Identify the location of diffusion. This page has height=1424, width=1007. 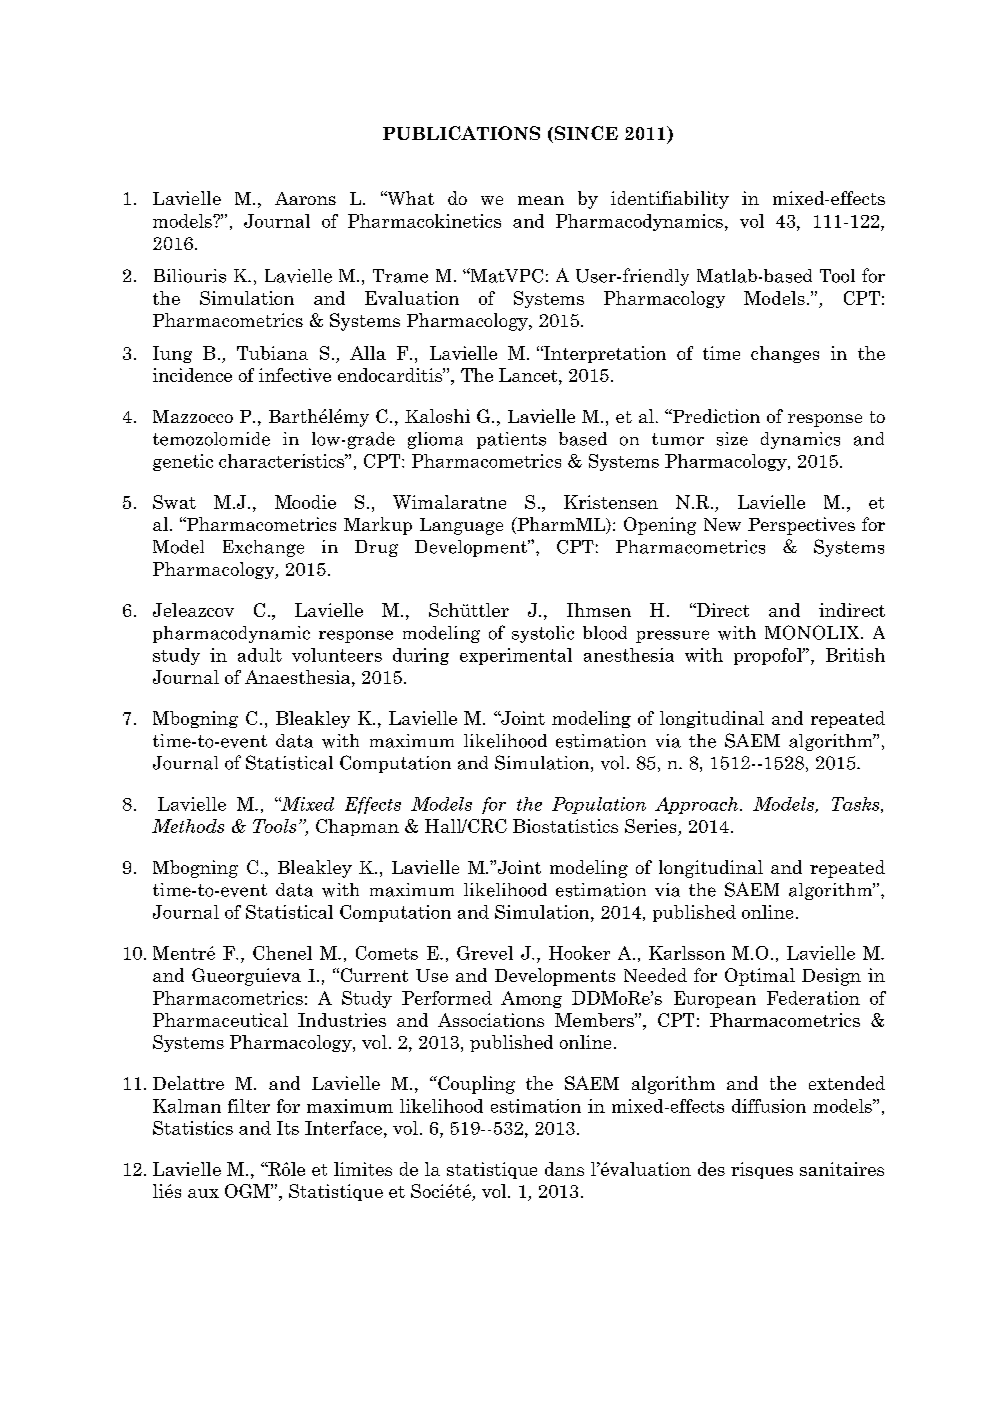
(769, 1106).
